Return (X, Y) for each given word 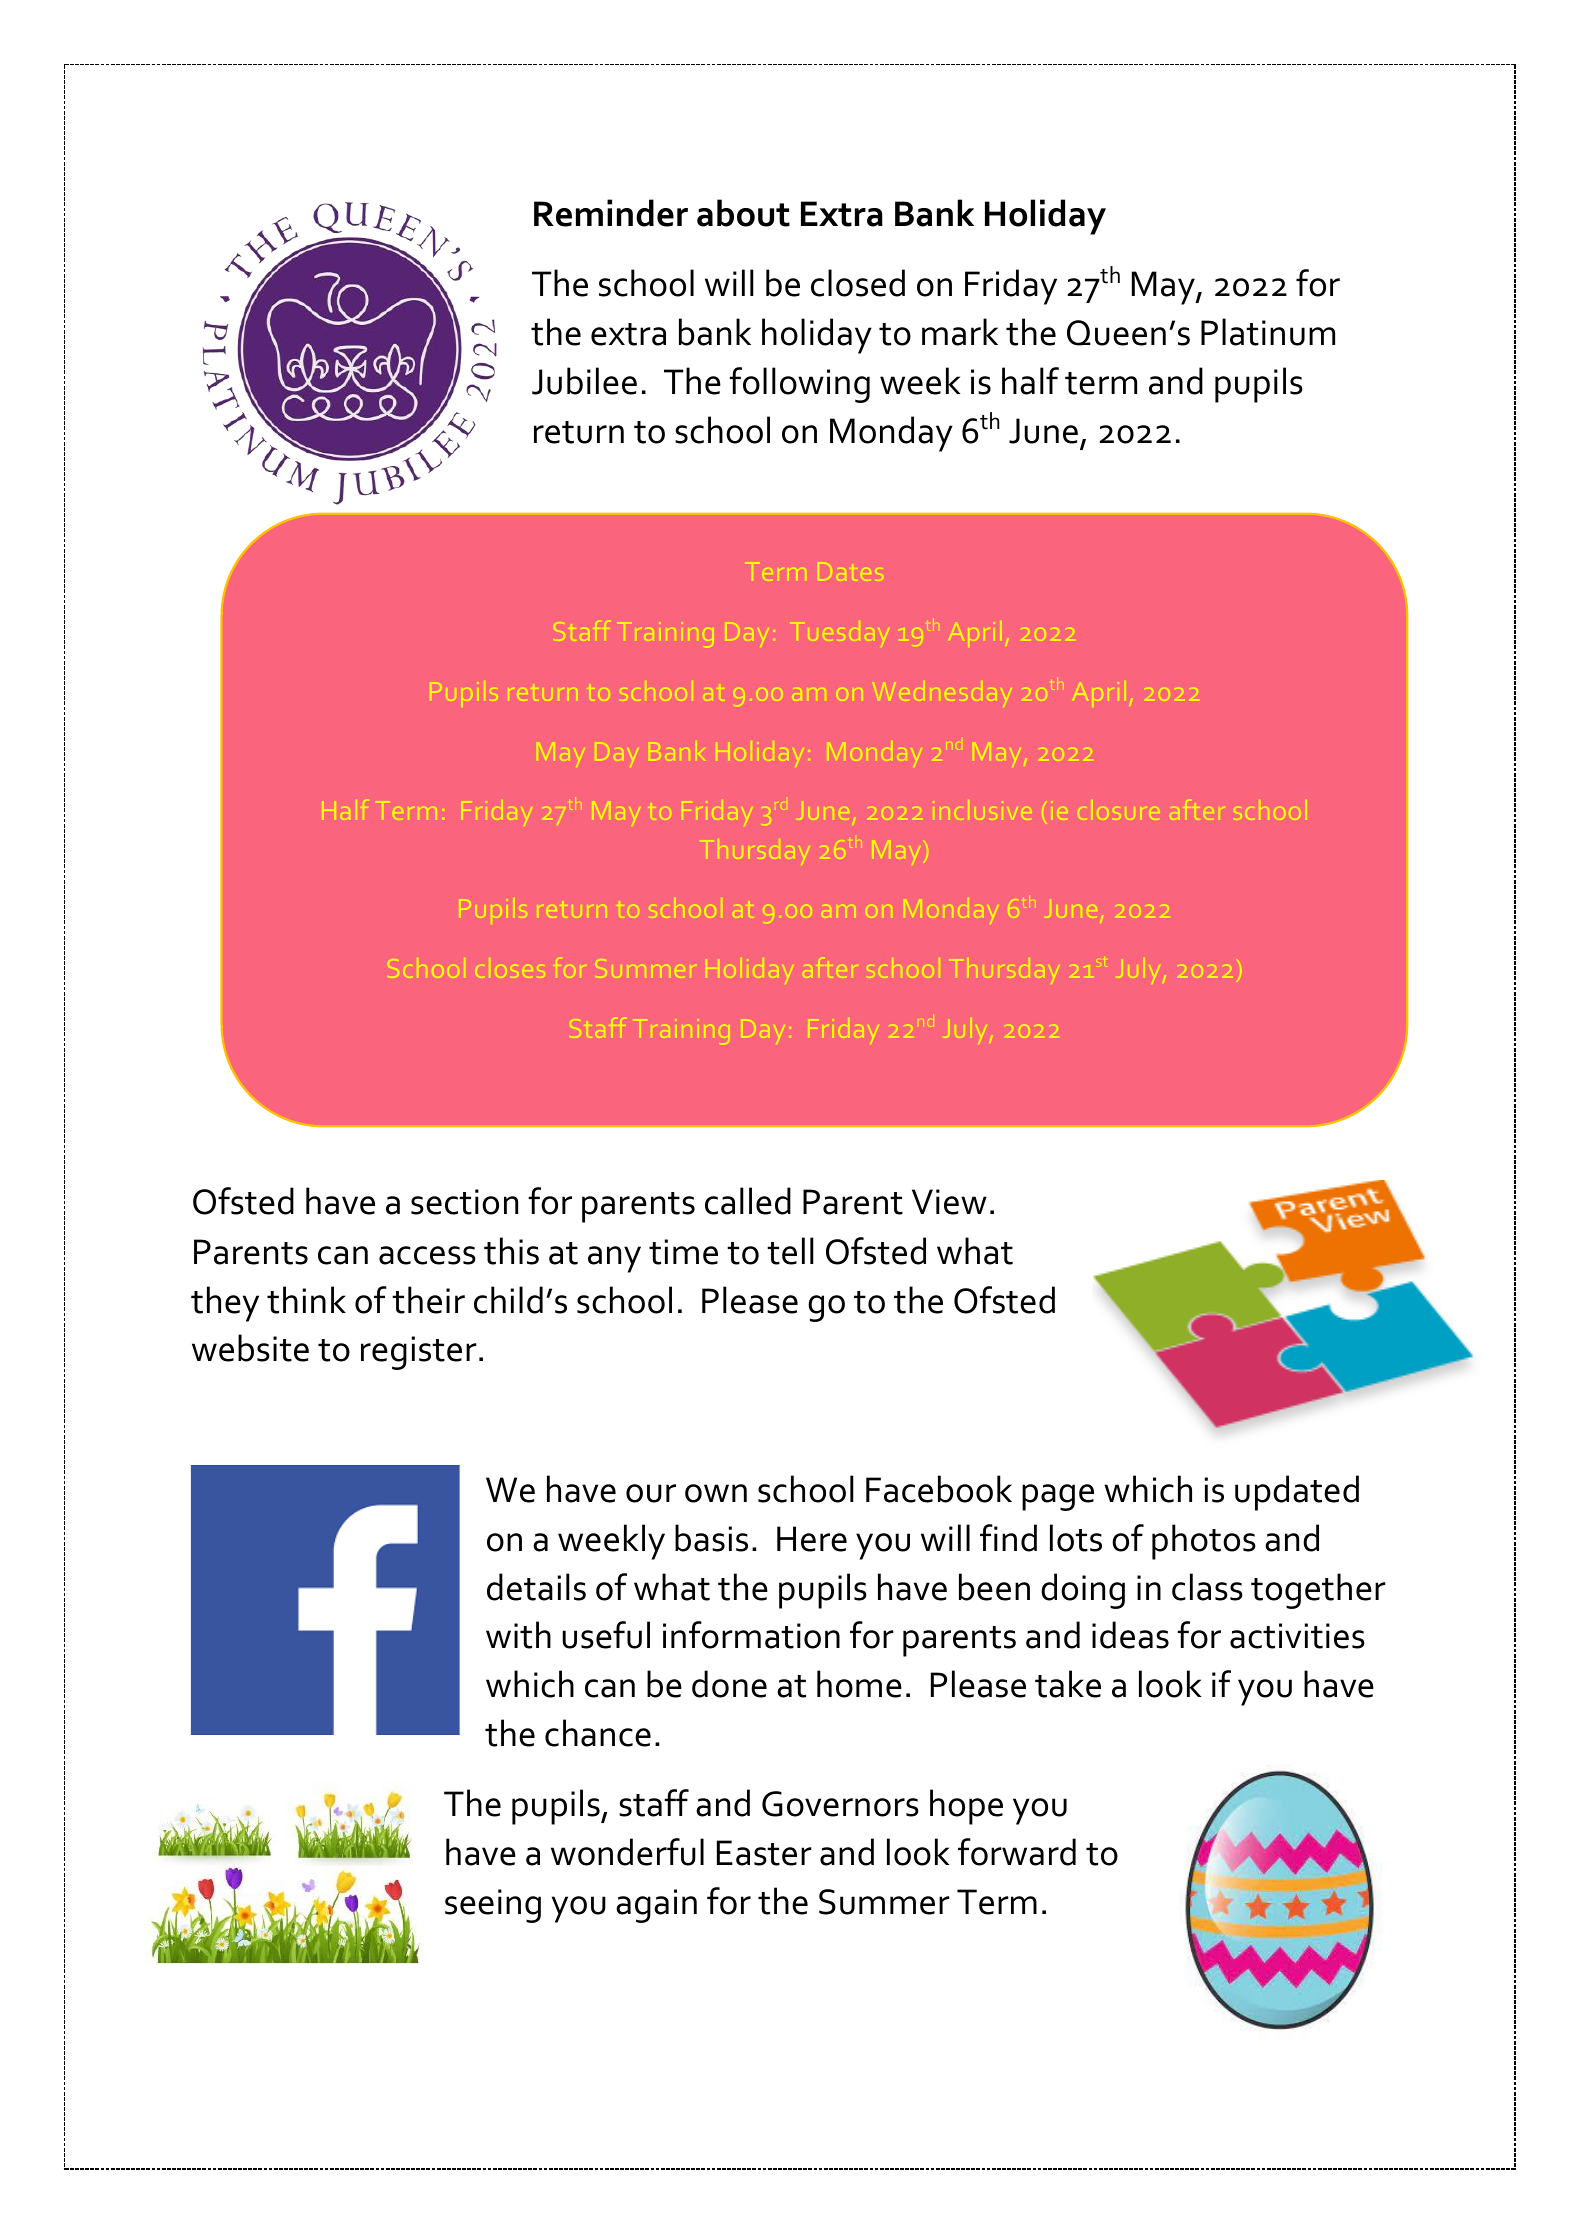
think (306, 1300)
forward (1017, 1852)
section (464, 1202)
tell (790, 1251)
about (743, 213)
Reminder (611, 213)
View (949, 1202)
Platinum (1268, 332)
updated (1297, 1493)
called (748, 1201)
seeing (493, 1906)
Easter (764, 1853)
